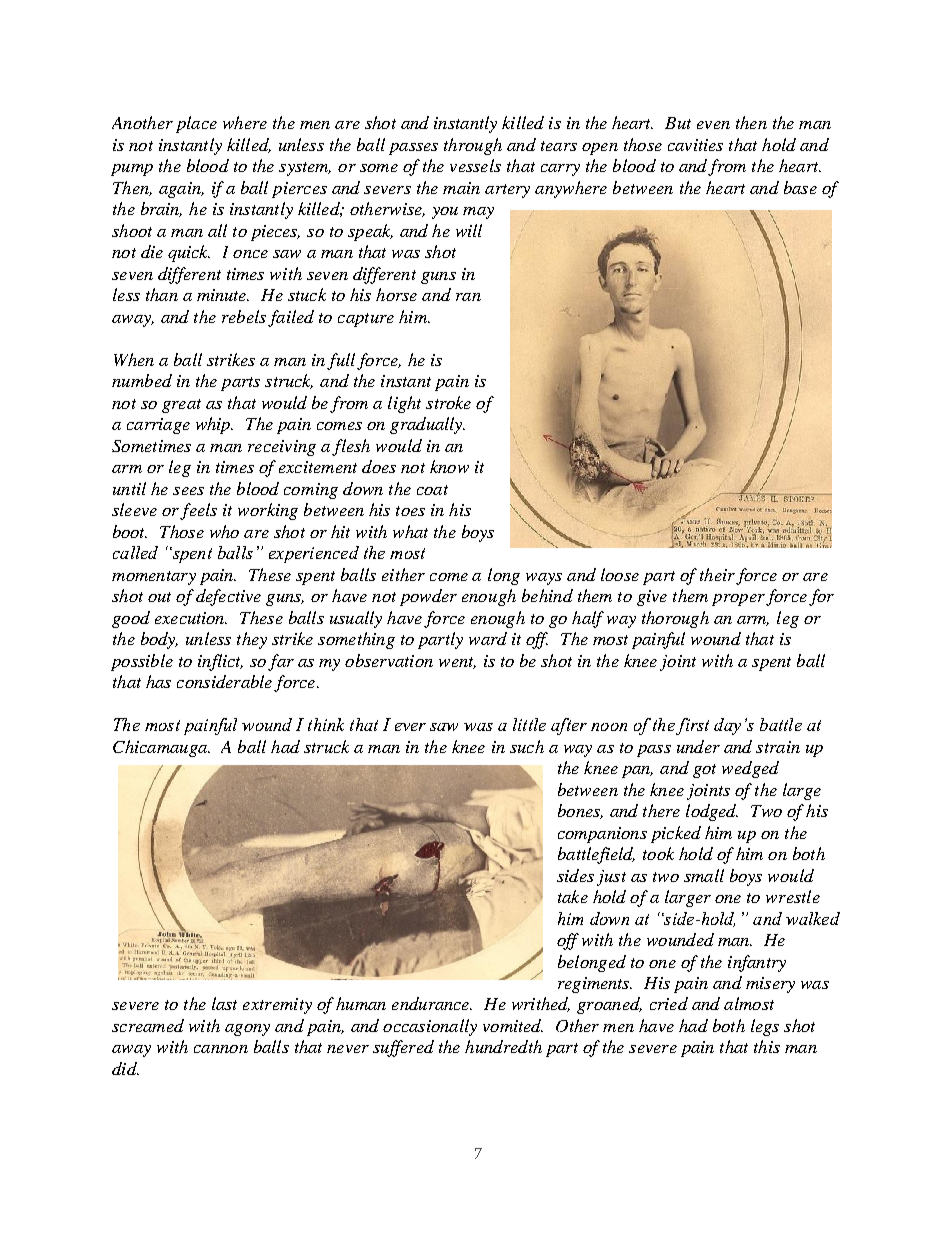 Image resolution: width=952 pixels, height=1233 pixels. What do you see at coordinates (503, 1046) in the page?
I see `hundredth` at bounding box center [503, 1046].
